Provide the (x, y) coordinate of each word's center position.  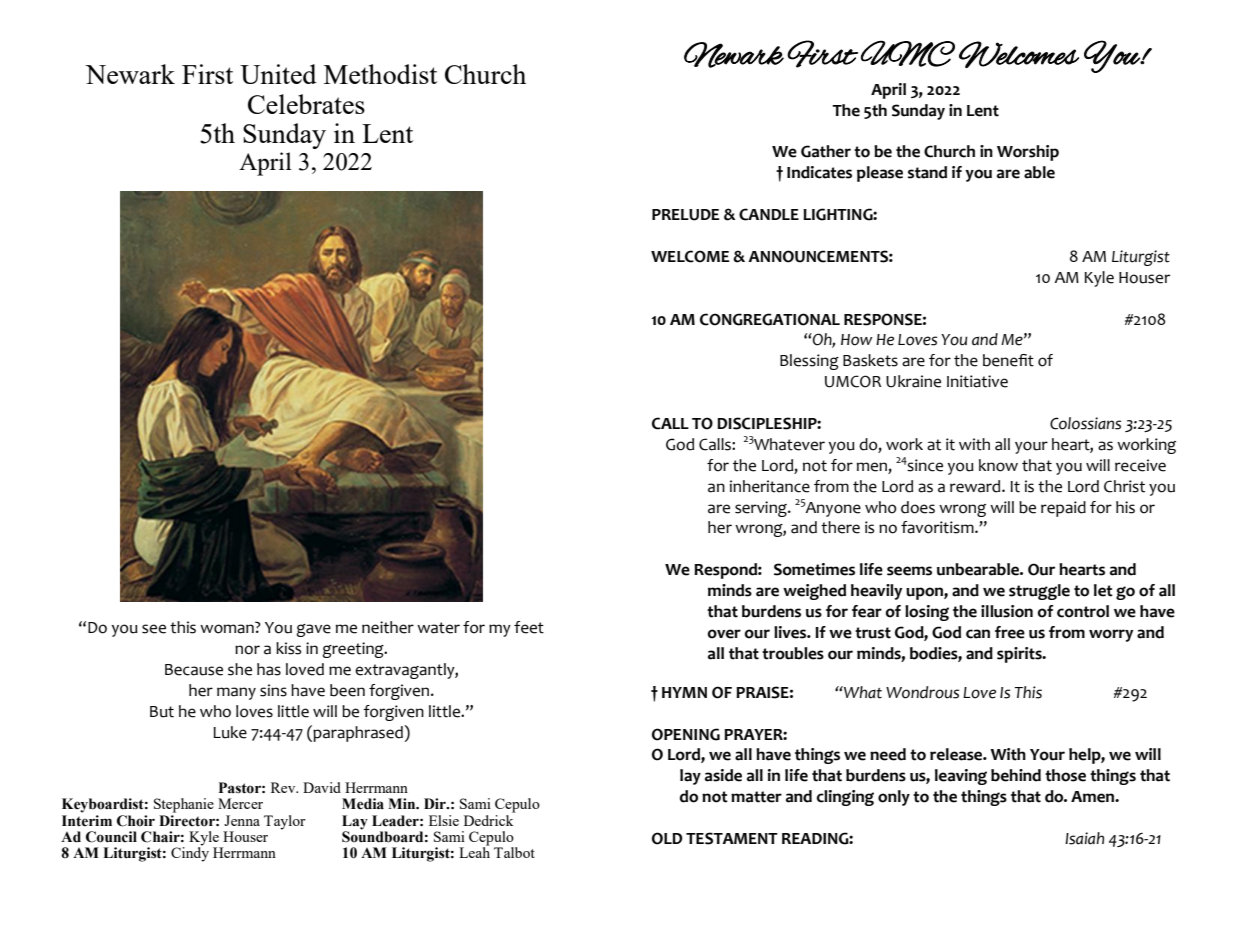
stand (927, 172)
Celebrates (306, 104)
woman (228, 628)
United (278, 74)
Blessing (809, 362)
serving (762, 509)
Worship (1028, 153)
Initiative (977, 381)
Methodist (380, 74)
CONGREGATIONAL (770, 319)
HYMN (684, 692)
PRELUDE (685, 215)
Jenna (242, 820)
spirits (1020, 655)
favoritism (938, 527)
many (236, 693)
